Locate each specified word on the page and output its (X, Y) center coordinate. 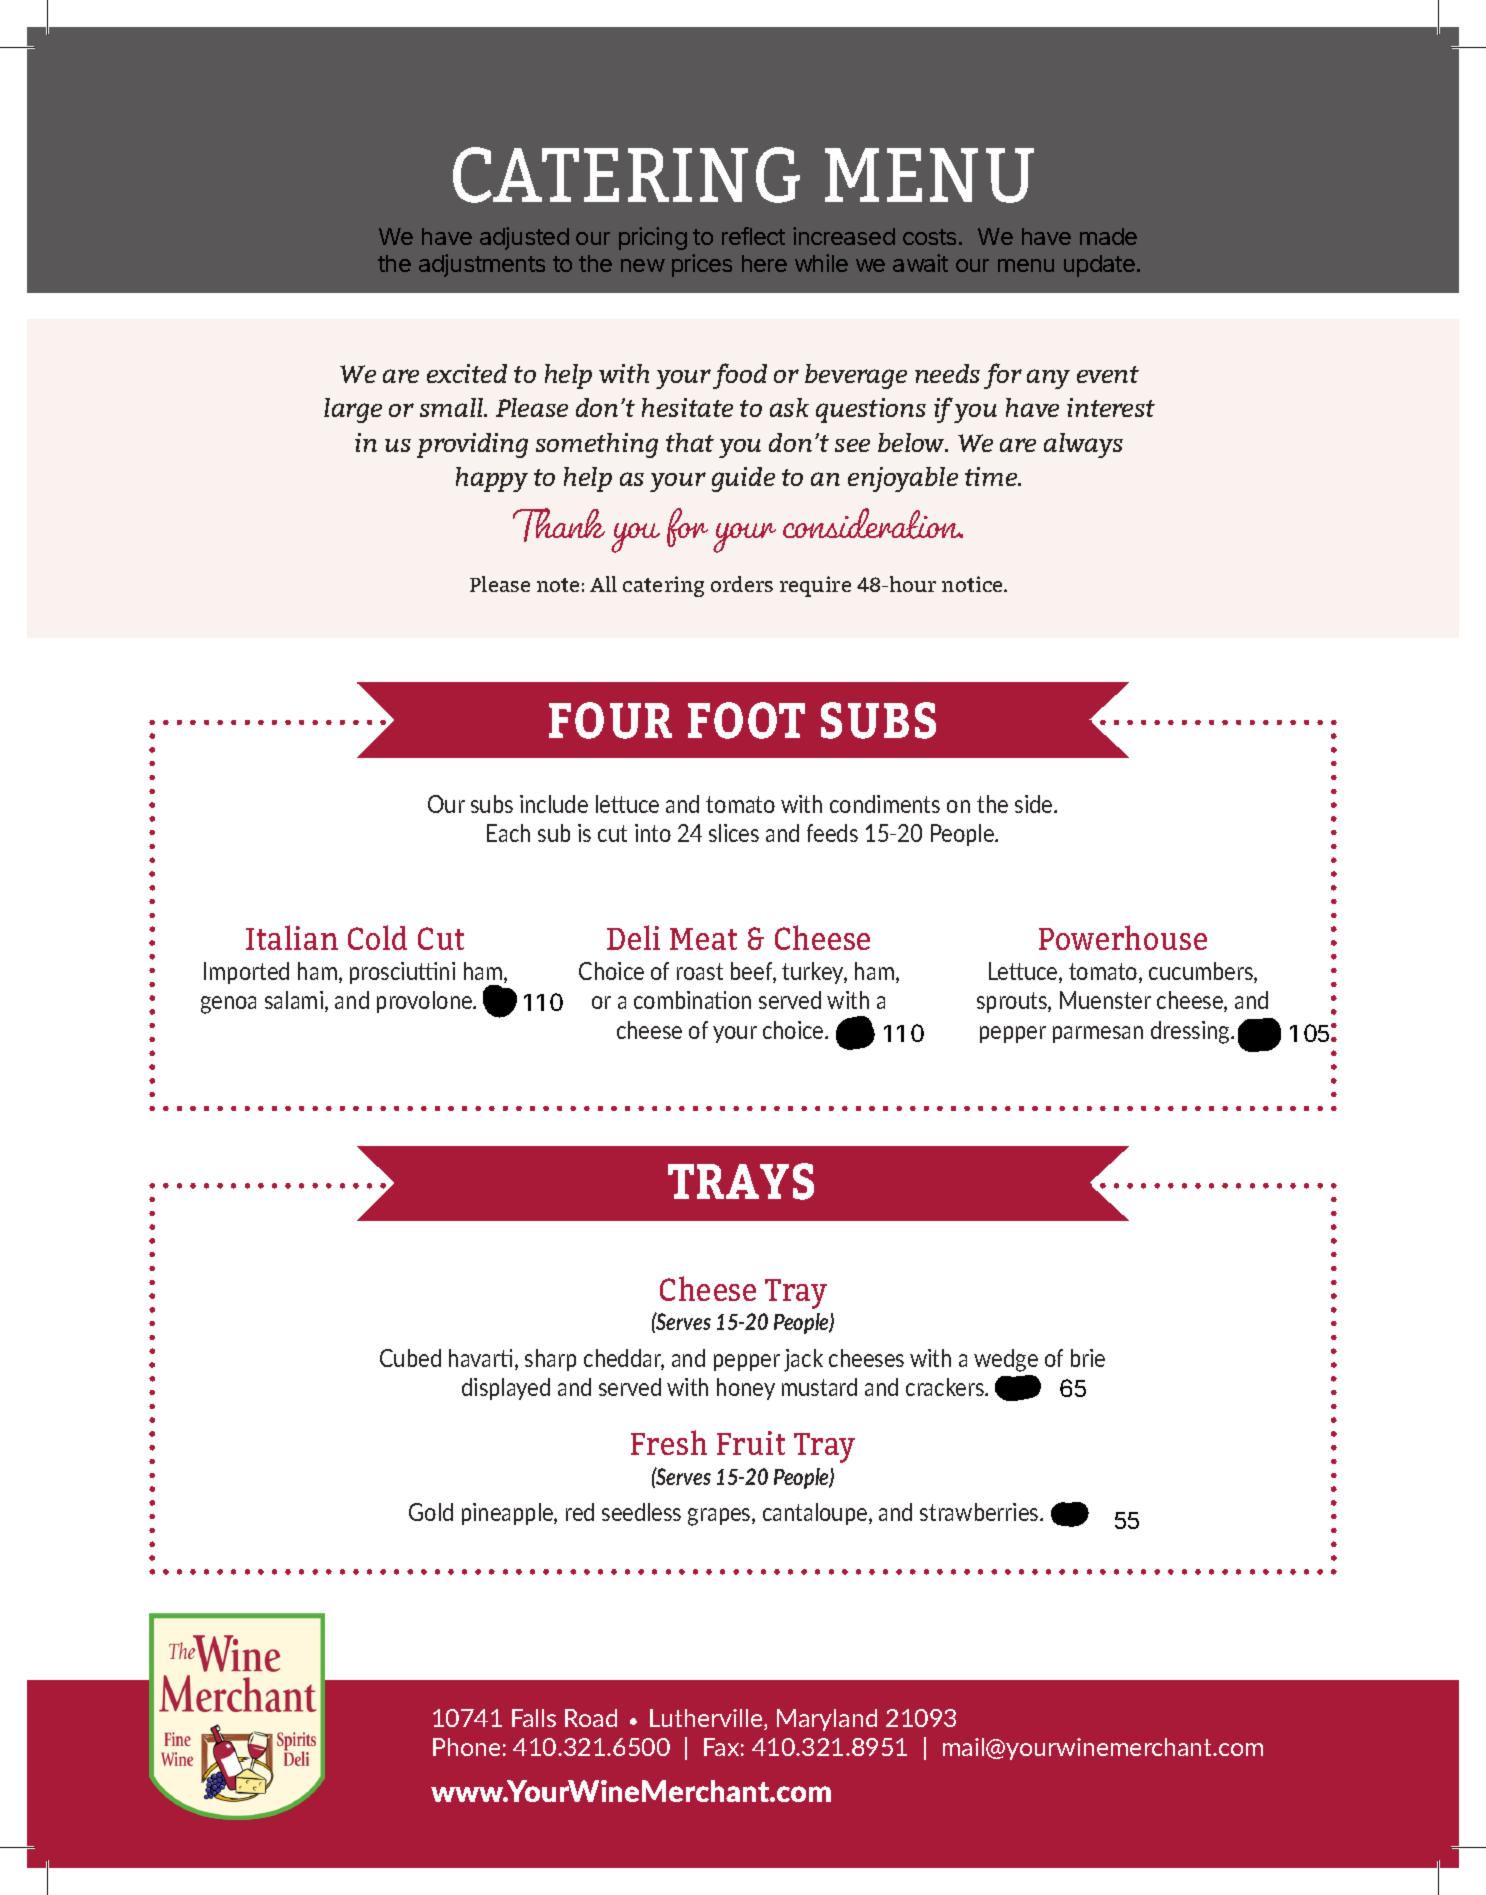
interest (1111, 407)
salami (295, 1001)
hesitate (687, 407)
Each (508, 833)
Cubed (410, 1358)
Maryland (827, 1720)
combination (692, 1000)
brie (1088, 1358)
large (353, 410)
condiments (885, 804)
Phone (466, 1747)
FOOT (746, 720)
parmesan (1098, 1034)
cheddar (624, 1359)
